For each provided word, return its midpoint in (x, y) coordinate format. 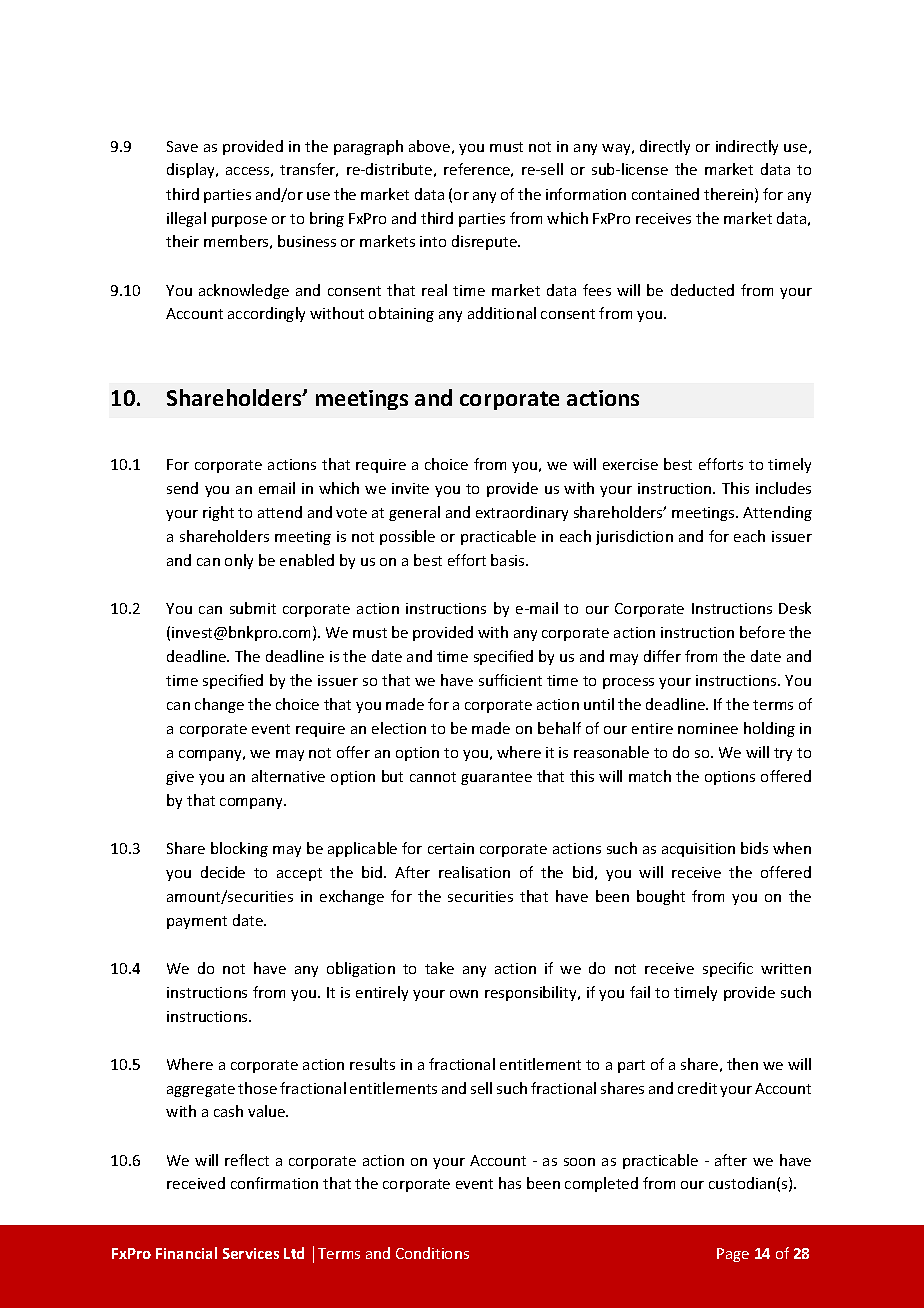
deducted (702, 290)
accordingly (266, 314)
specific (728, 969)
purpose (239, 221)
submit (253, 608)
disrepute (485, 242)
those (257, 1088)
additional (502, 313)
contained (665, 194)
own (464, 994)
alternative (288, 776)
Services (251, 1253)
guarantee (496, 778)
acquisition (698, 850)
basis (509, 560)
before (762, 632)
